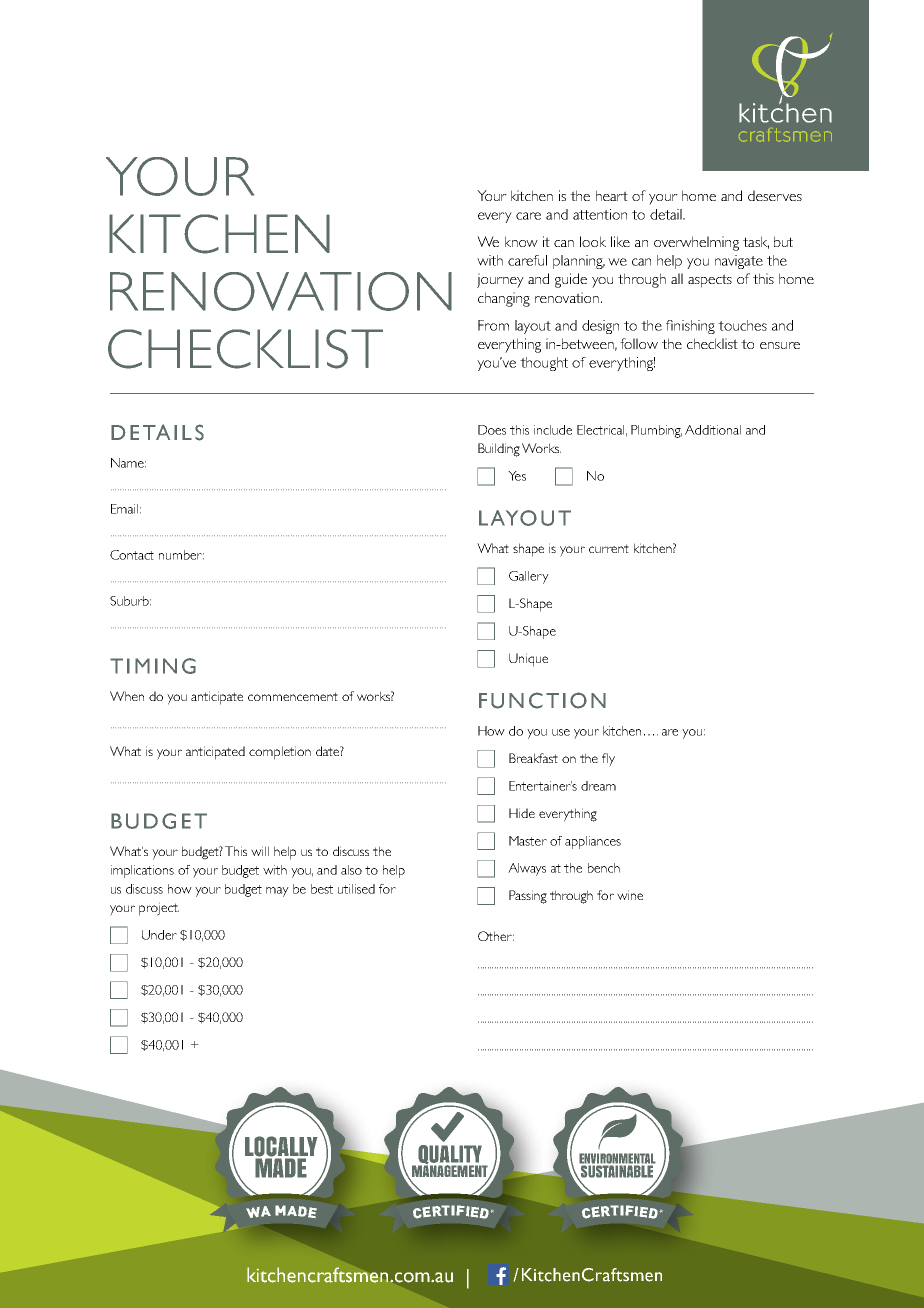 The height and width of the screenshot is (1308, 924). What do you see at coordinates (528, 660) in the screenshot?
I see `Unique` at bounding box center [528, 660].
